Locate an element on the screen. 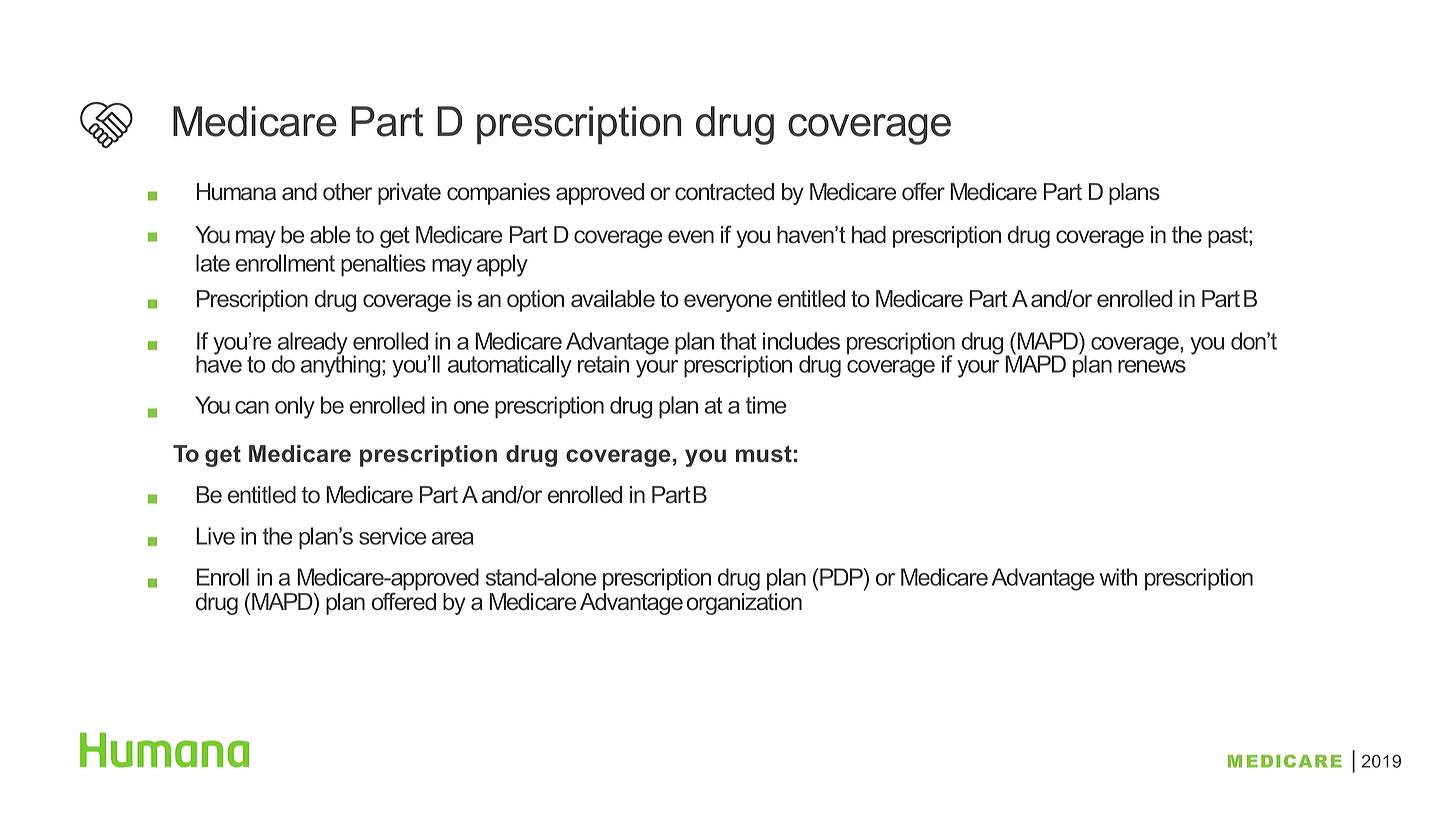  contracted is located at coordinates (724, 192).
